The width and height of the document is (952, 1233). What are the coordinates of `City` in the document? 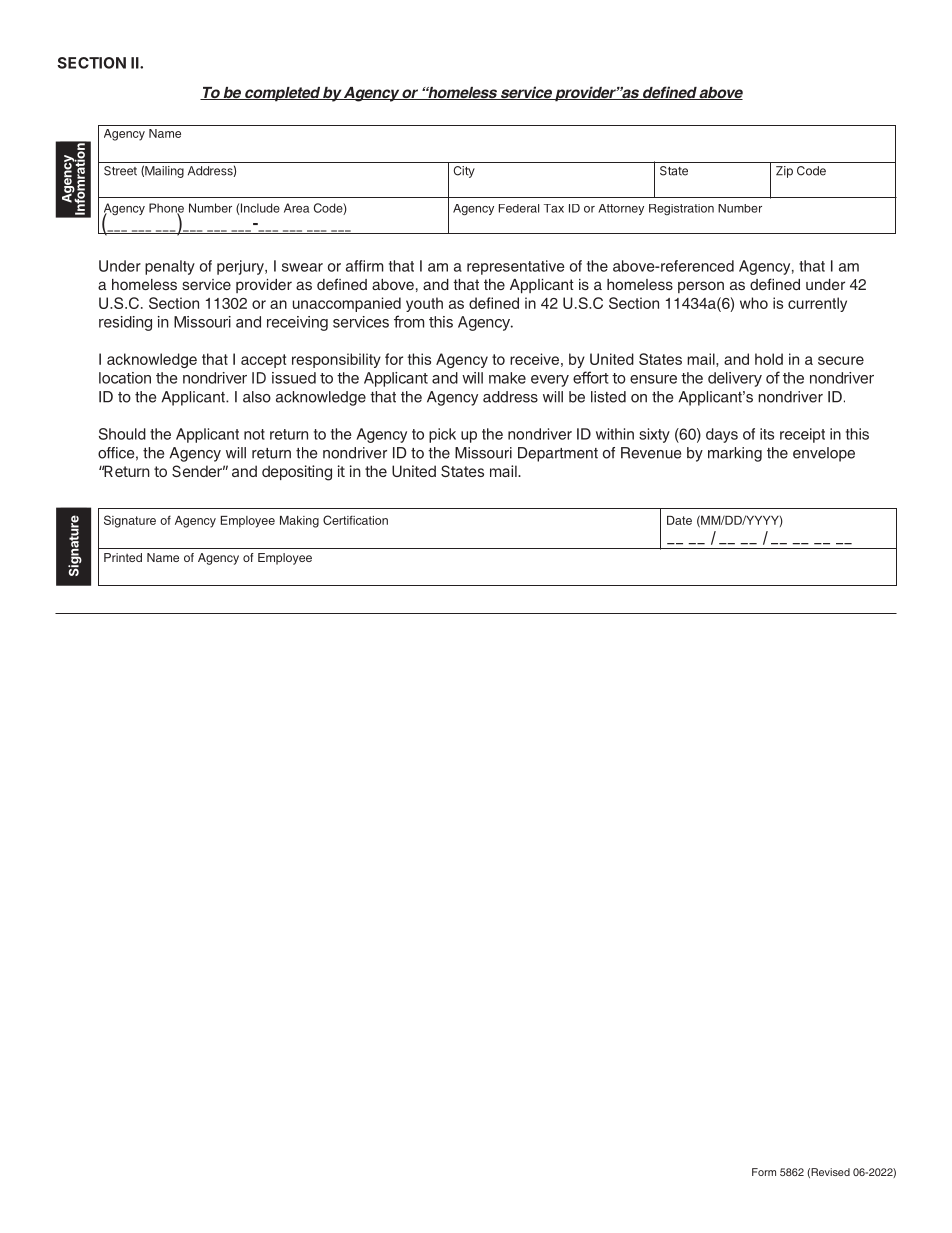 It's located at (464, 172).
